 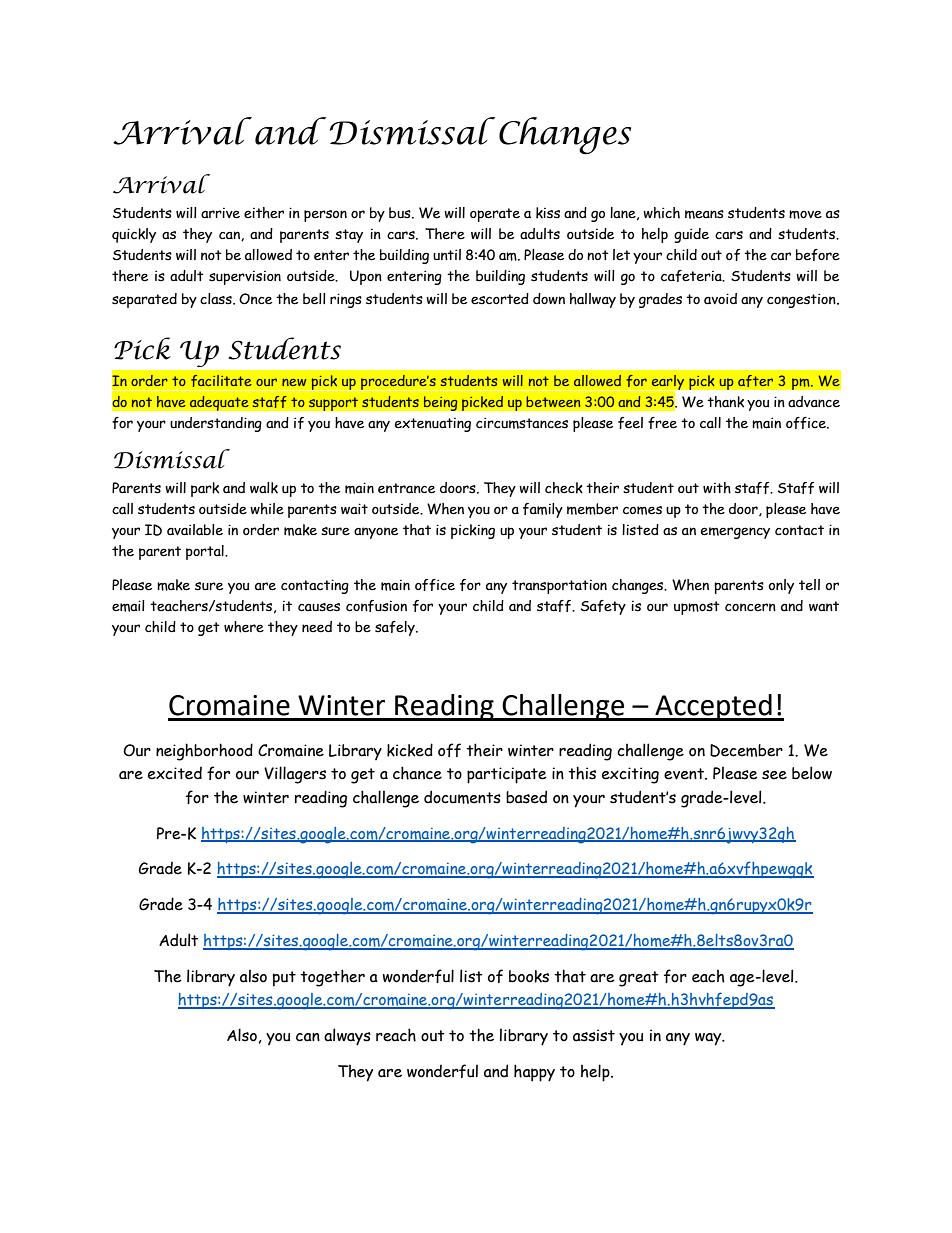 I want to click on kicked, so click(x=410, y=750).
